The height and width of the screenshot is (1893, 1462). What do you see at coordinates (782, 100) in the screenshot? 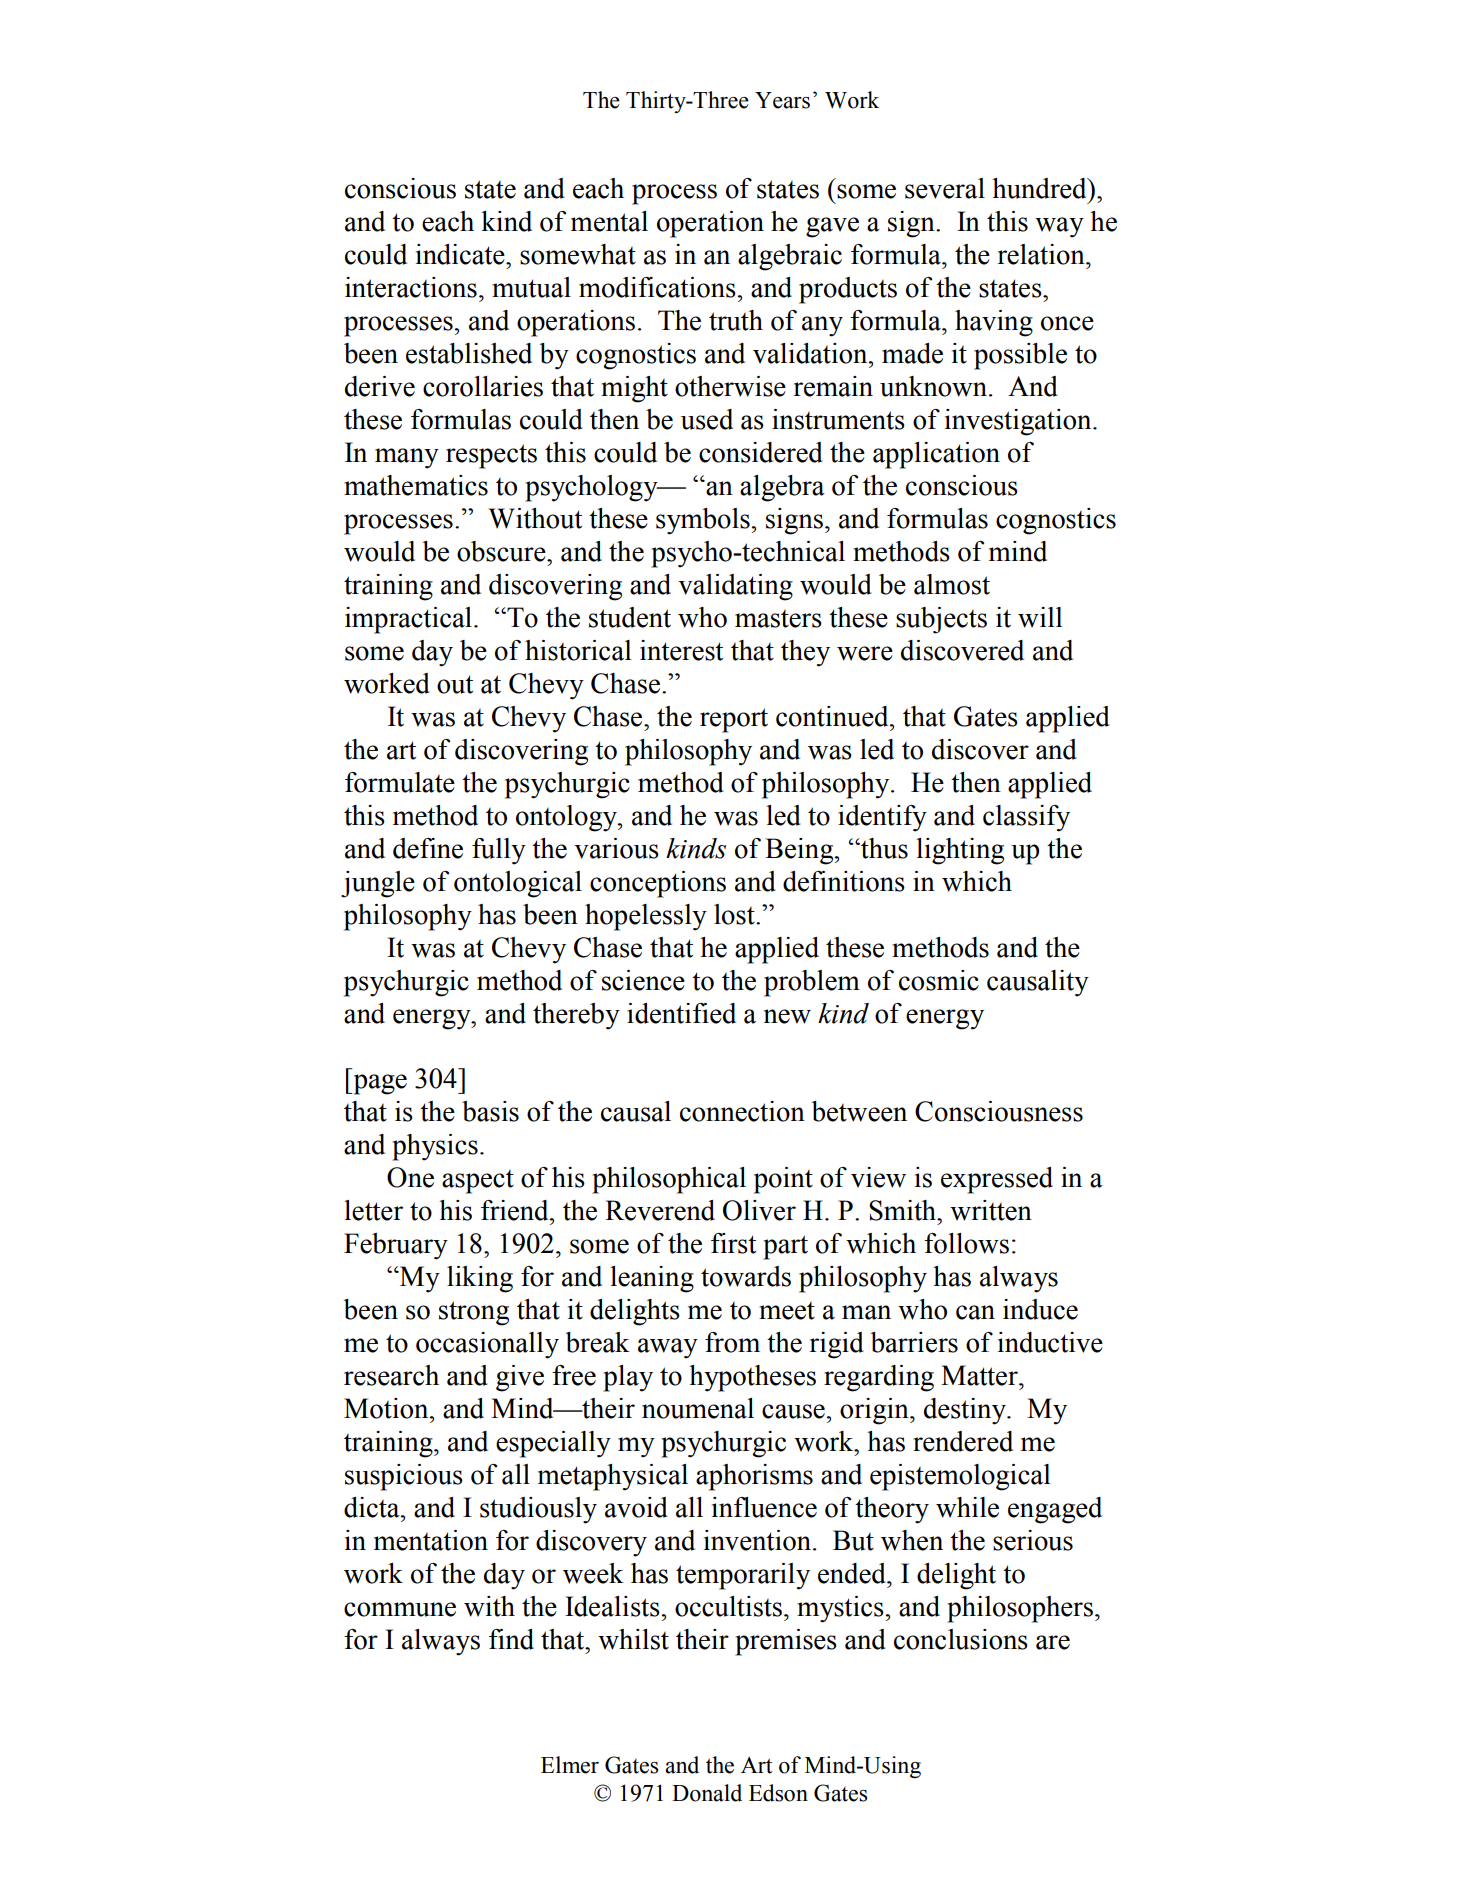
I see `Years` at bounding box center [782, 100].
